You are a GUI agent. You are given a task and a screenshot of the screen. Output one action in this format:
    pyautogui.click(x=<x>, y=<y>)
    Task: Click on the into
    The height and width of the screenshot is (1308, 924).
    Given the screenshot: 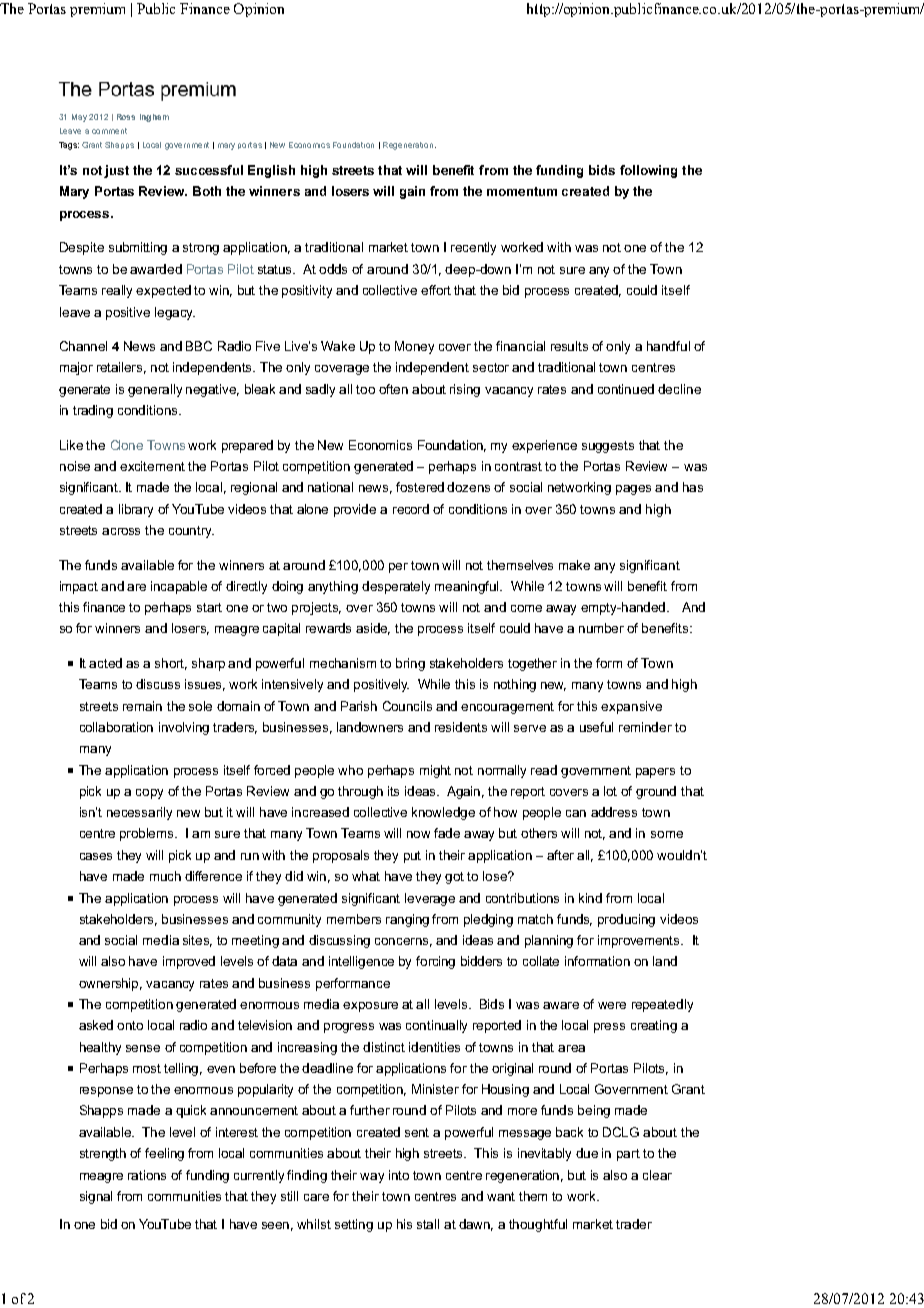 What is the action you would take?
    pyautogui.click(x=399, y=1175)
